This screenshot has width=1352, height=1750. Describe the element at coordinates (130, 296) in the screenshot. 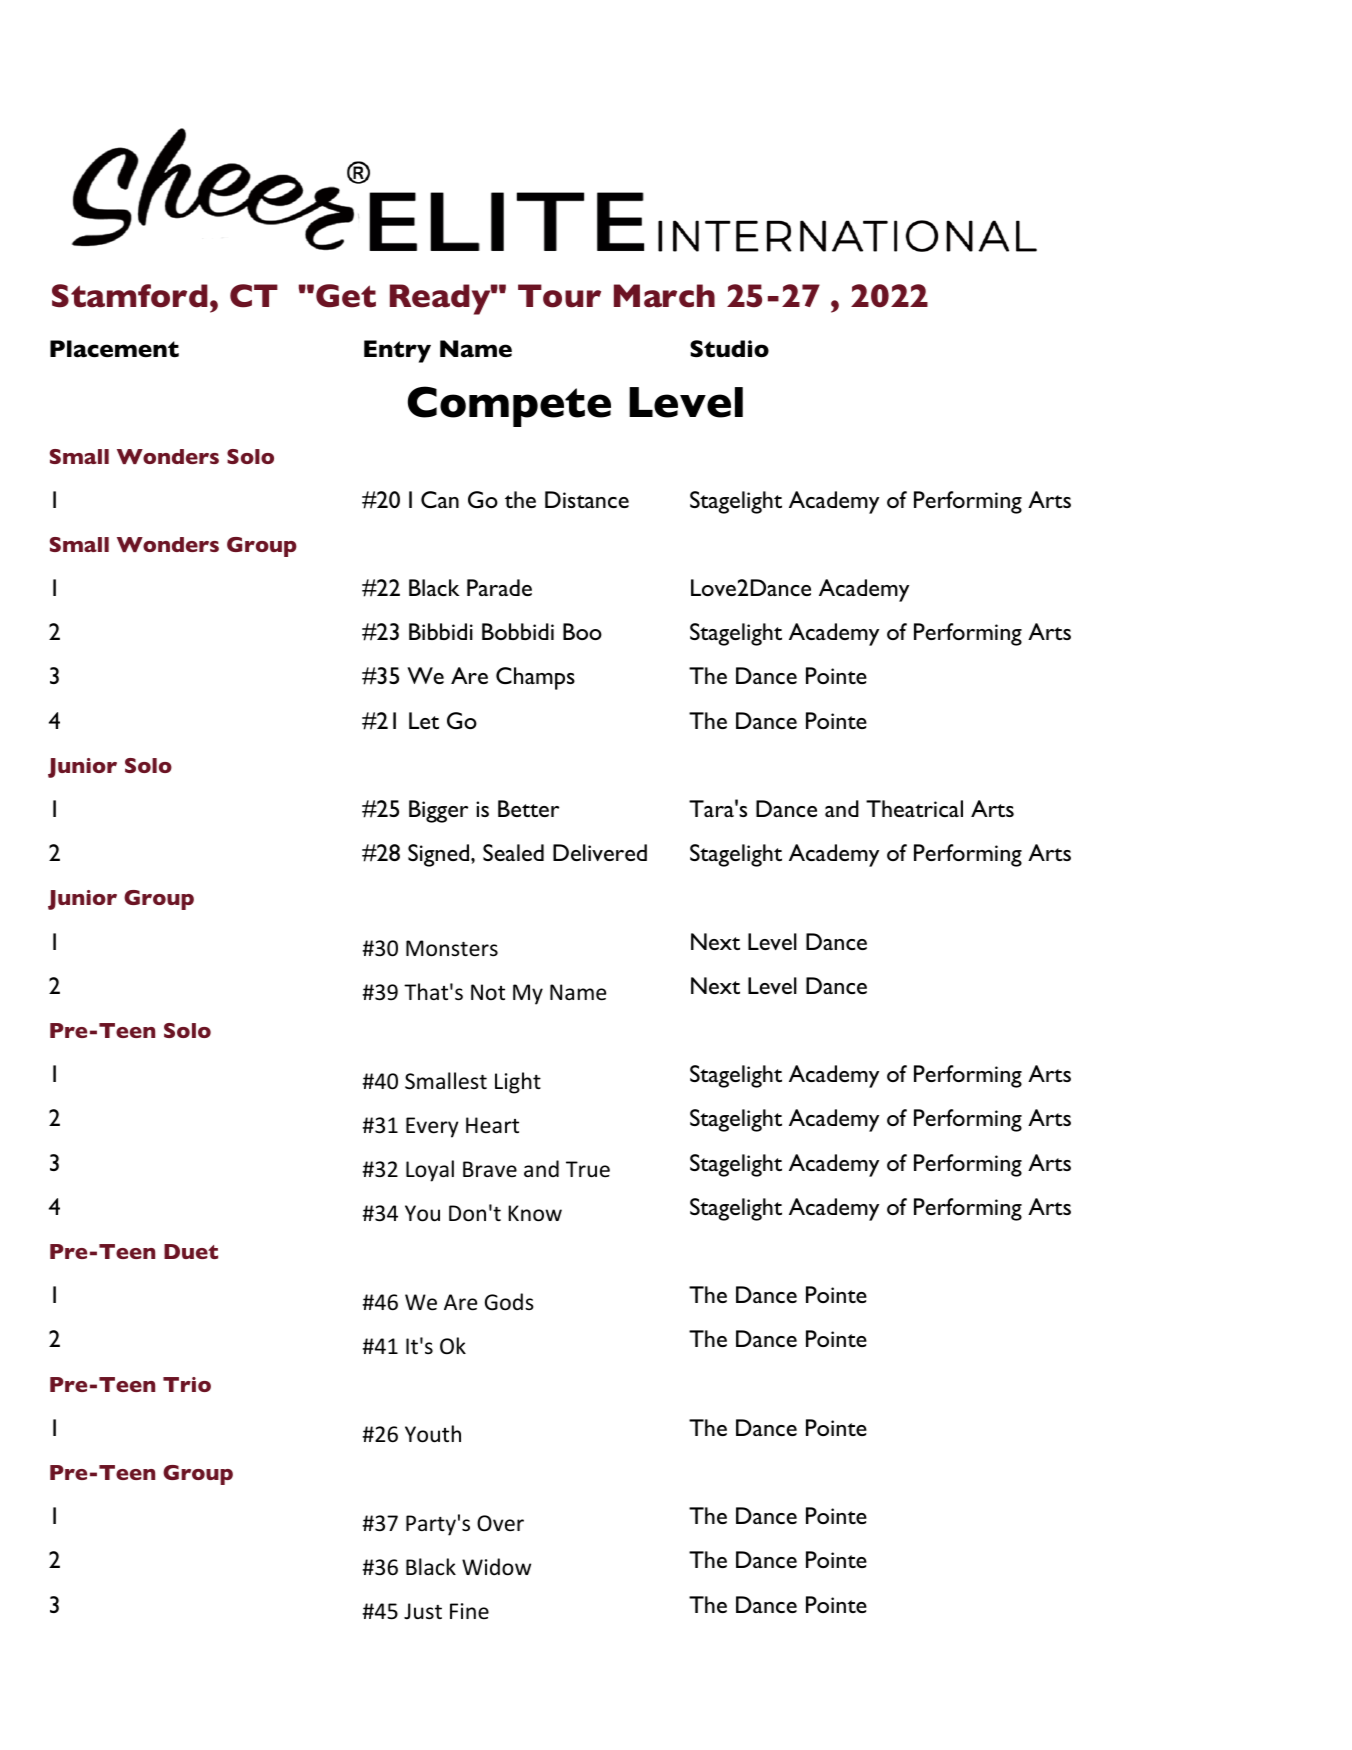

I see `Stamford` at that location.
